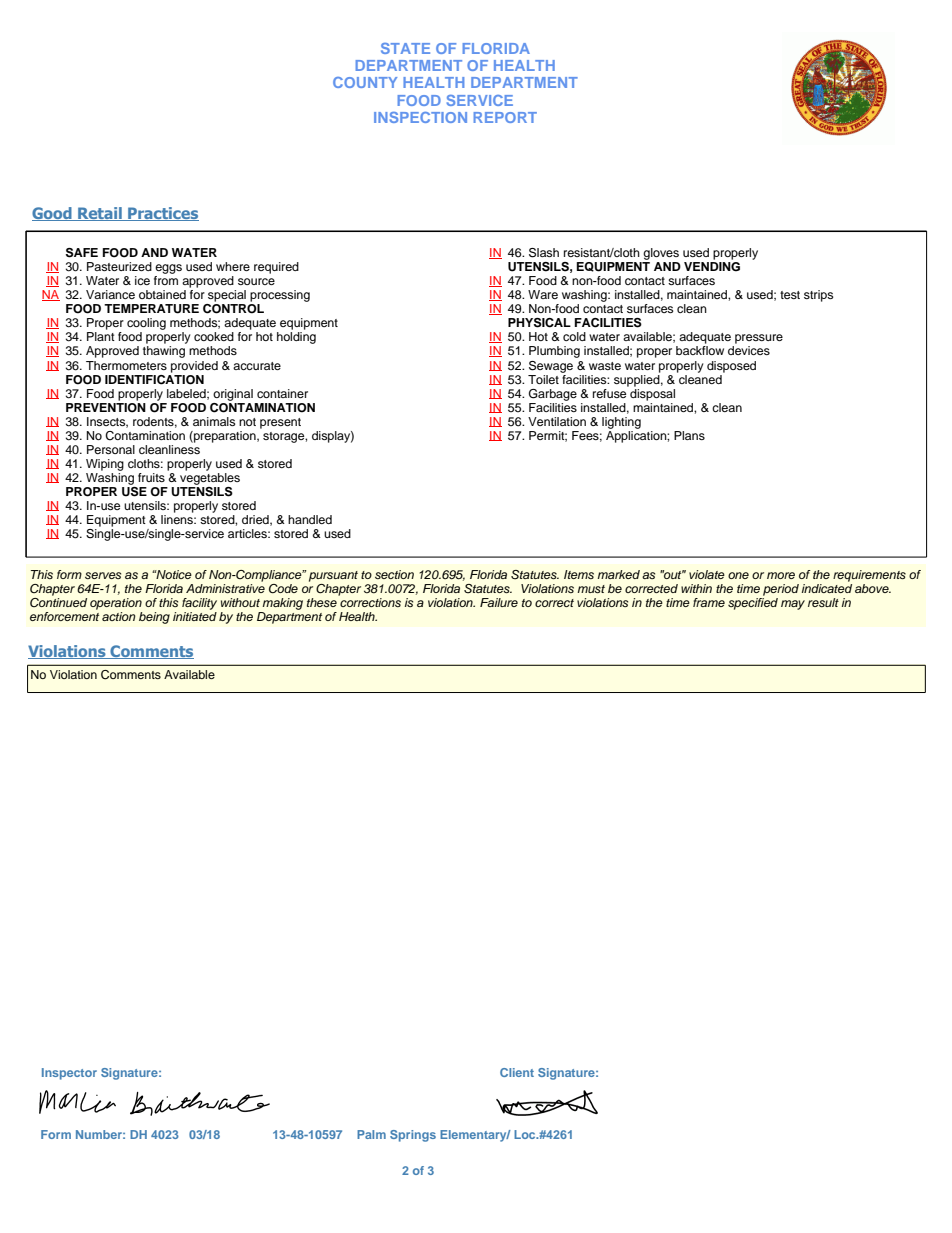  Describe the element at coordinates (793, 605) in the image. I see `may` at that location.
